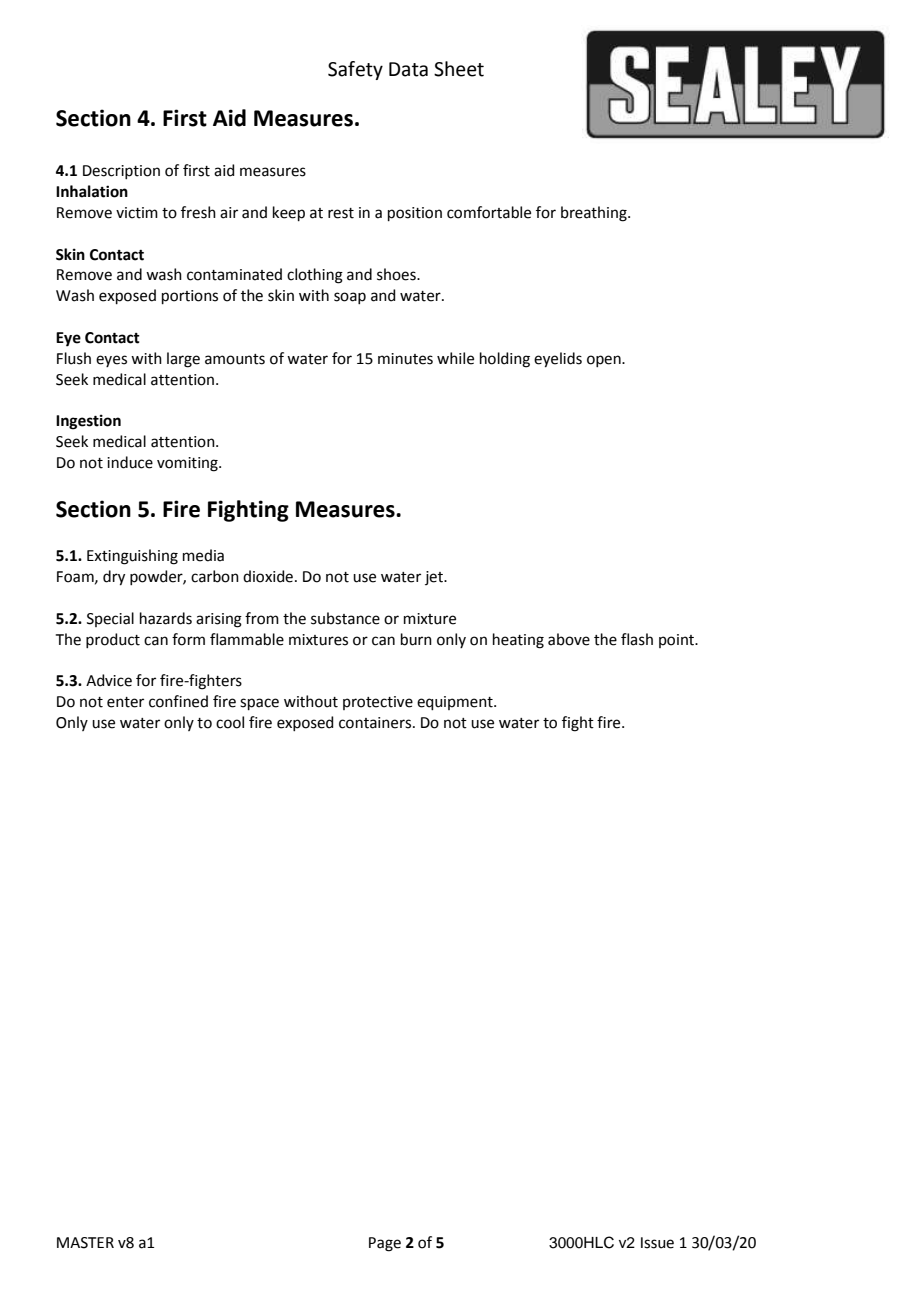 The height and width of the document is (1308, 924). What do you see at coordinates (85, 1243) in the document?
I see `MASTER` at bounding box center [85, 1243].
